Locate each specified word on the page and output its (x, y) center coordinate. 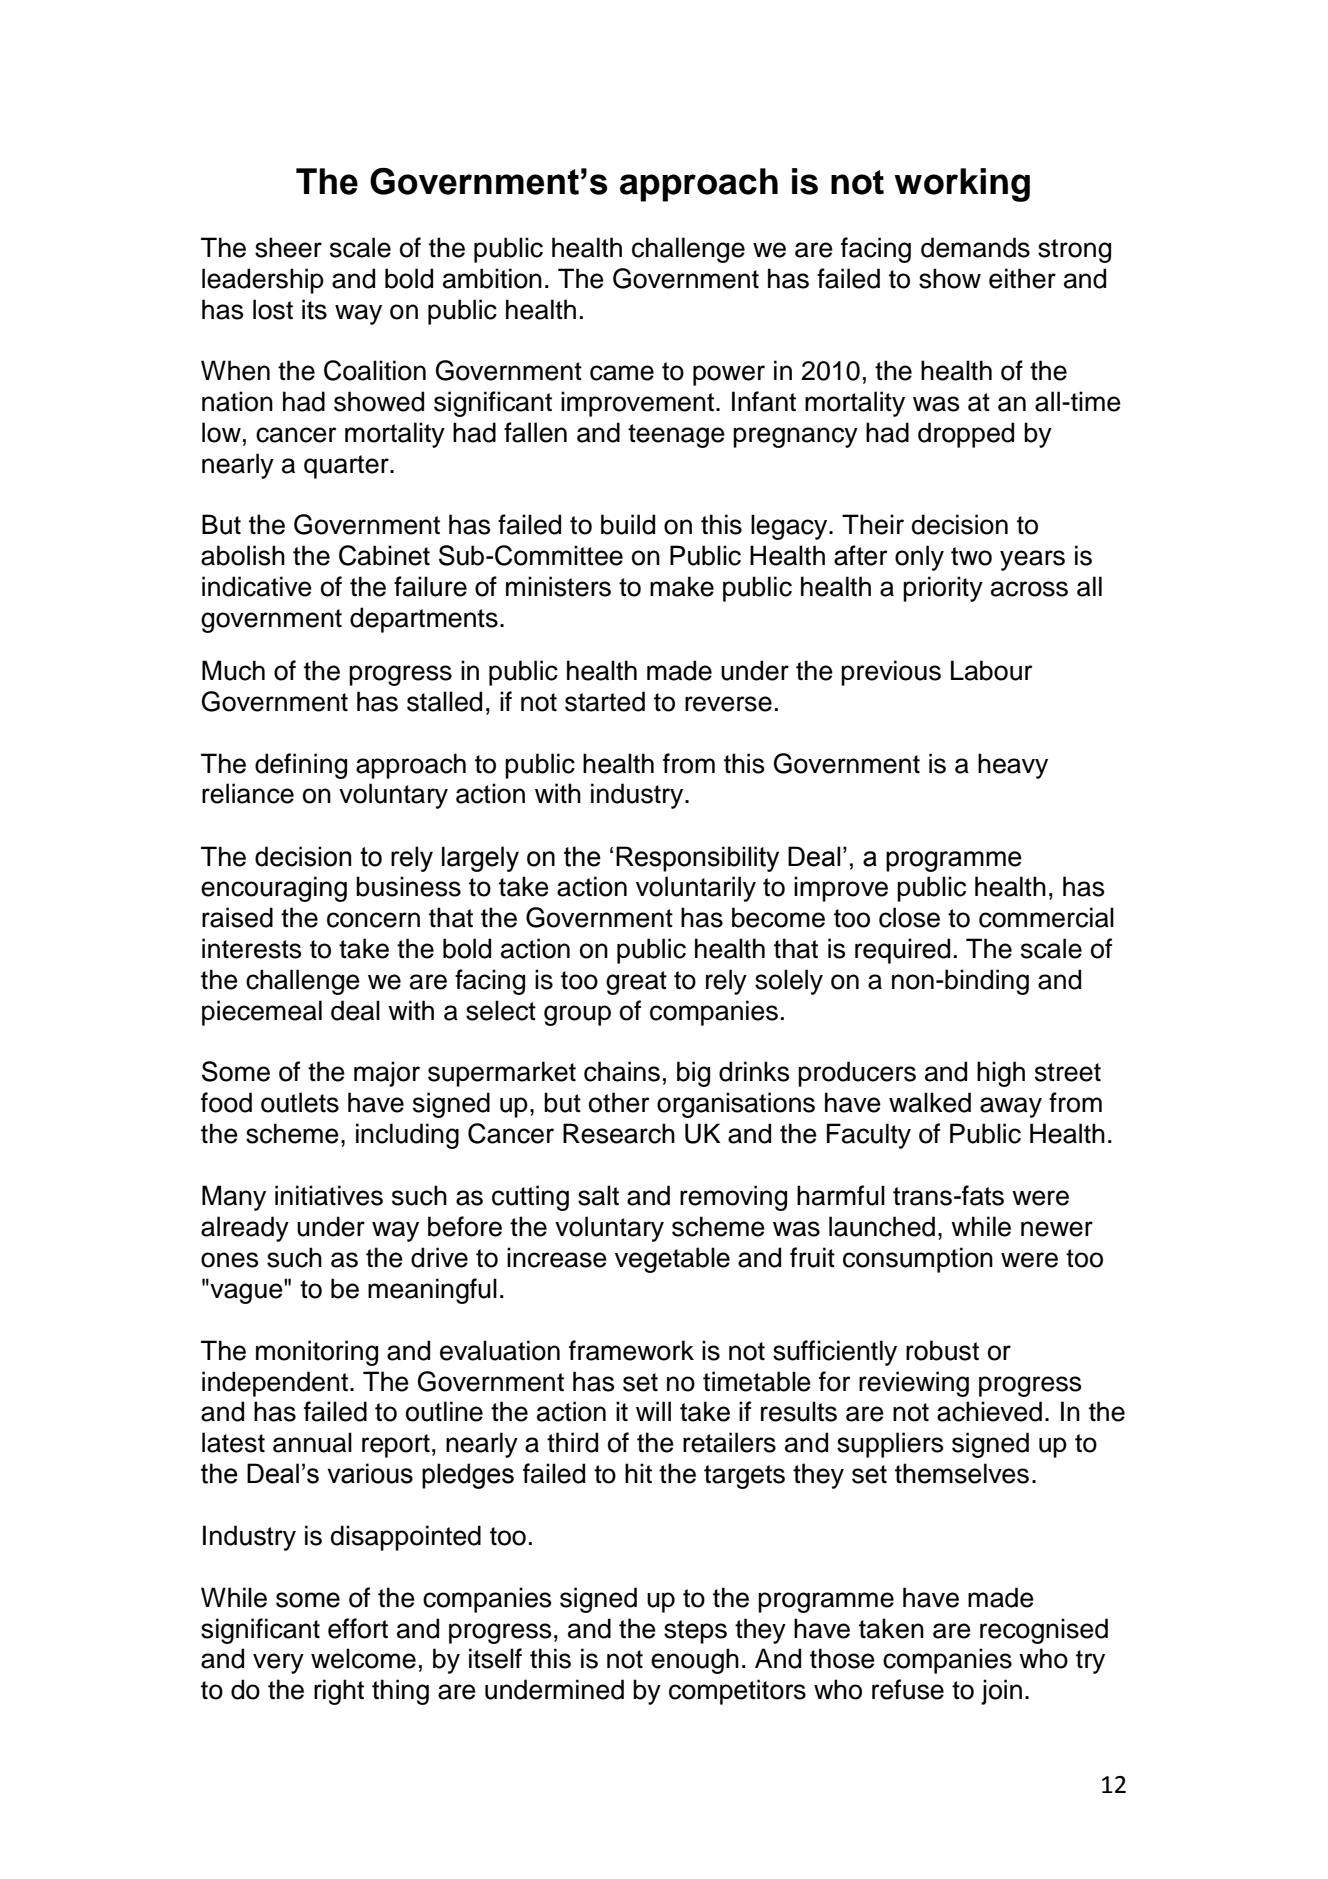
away (1011, 1107)
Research (619, 1133)
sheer (288, 247)
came (622, 373)
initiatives (329, 1195)
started (605, 701)
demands (975, 247)
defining (301, 766)
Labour (992, 670)
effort (358, 1628)
